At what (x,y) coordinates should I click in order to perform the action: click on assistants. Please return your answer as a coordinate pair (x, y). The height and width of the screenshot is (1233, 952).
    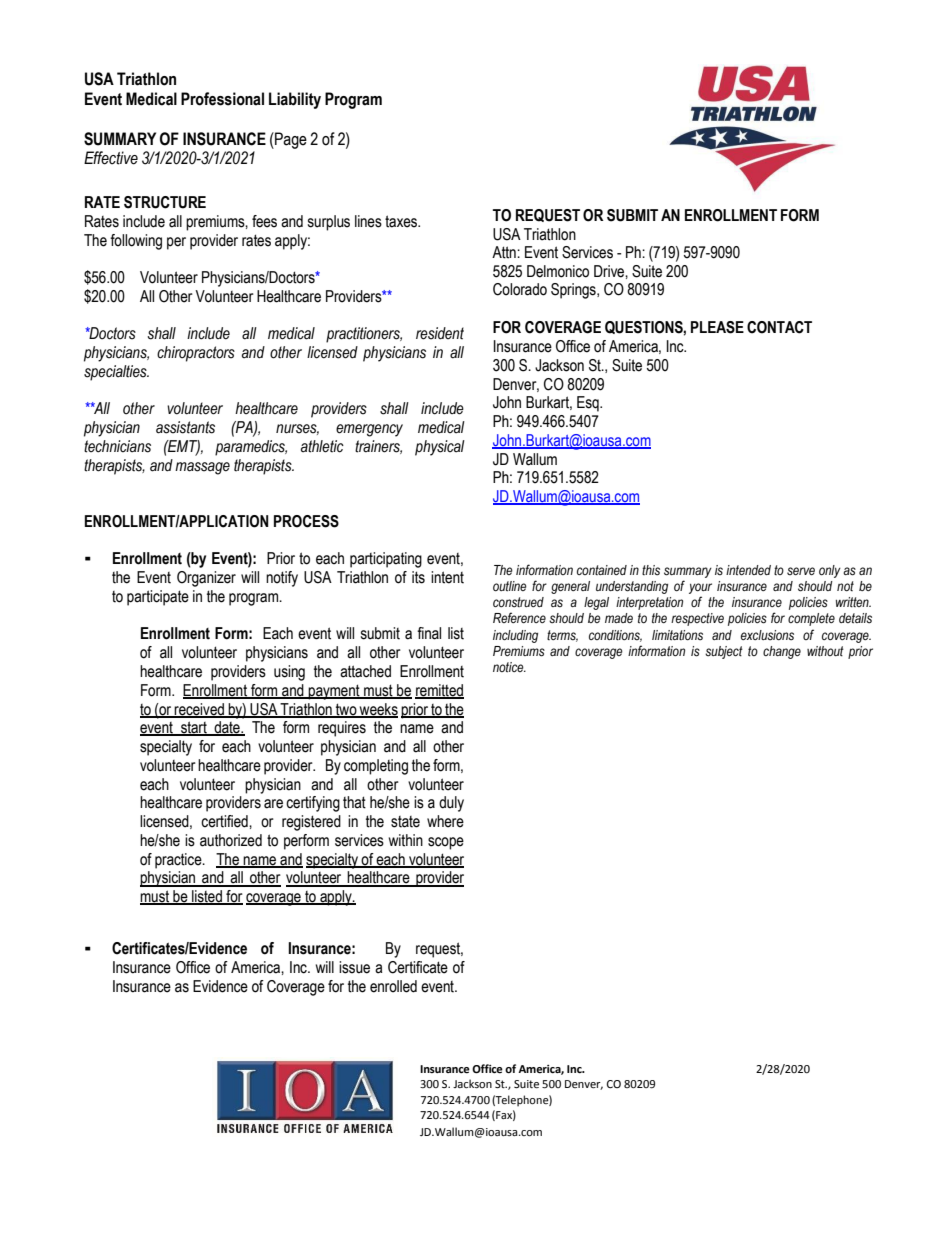
    Looking at the image, I should click on (185, 427).
